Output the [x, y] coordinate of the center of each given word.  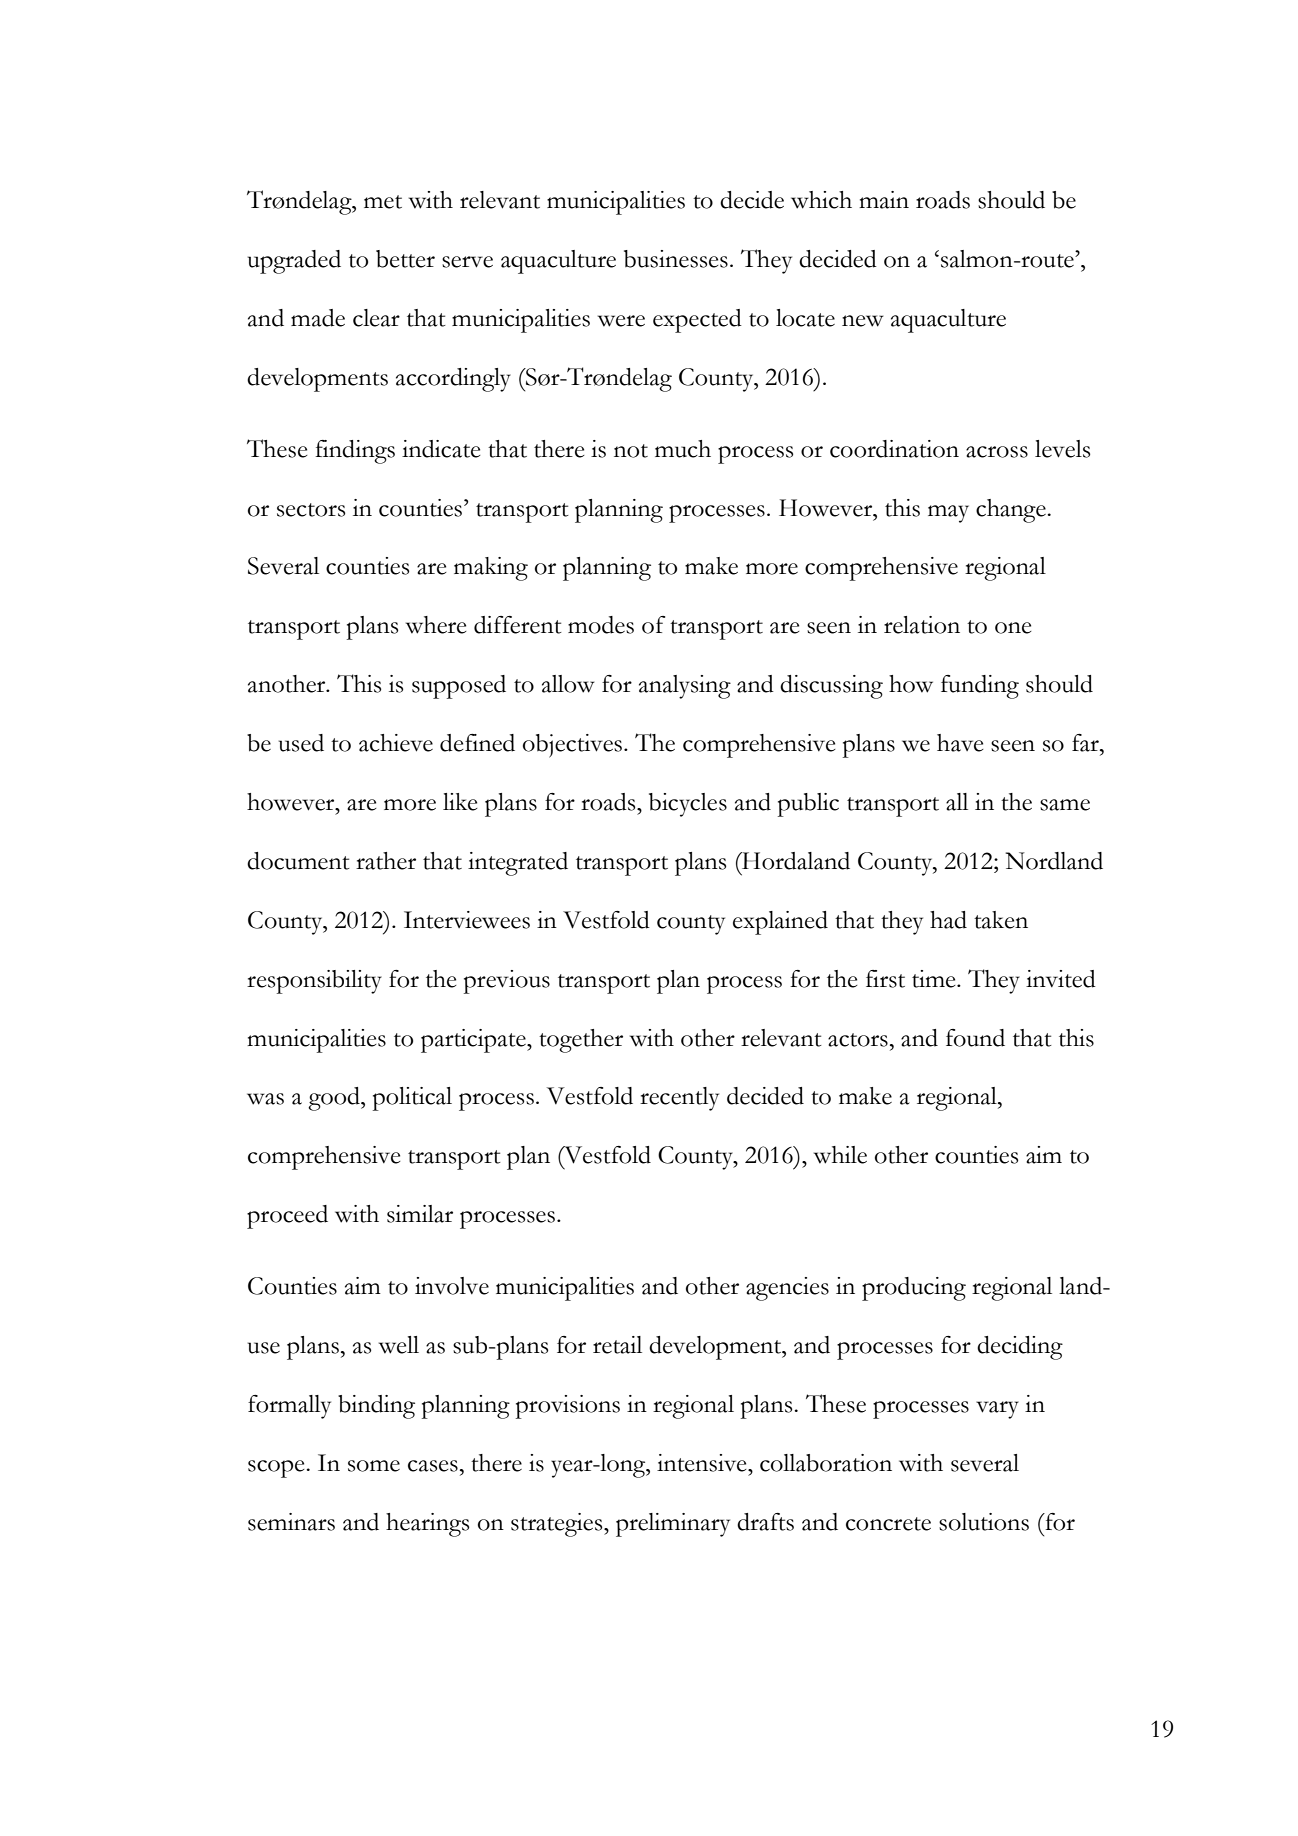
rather [386, 861]
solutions [984, 1522]
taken [1001, 920]
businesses [676, 259]
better [405, 259]
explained [780, 923]
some [374, 1466]
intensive [703, 1463]
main [884, 200]
